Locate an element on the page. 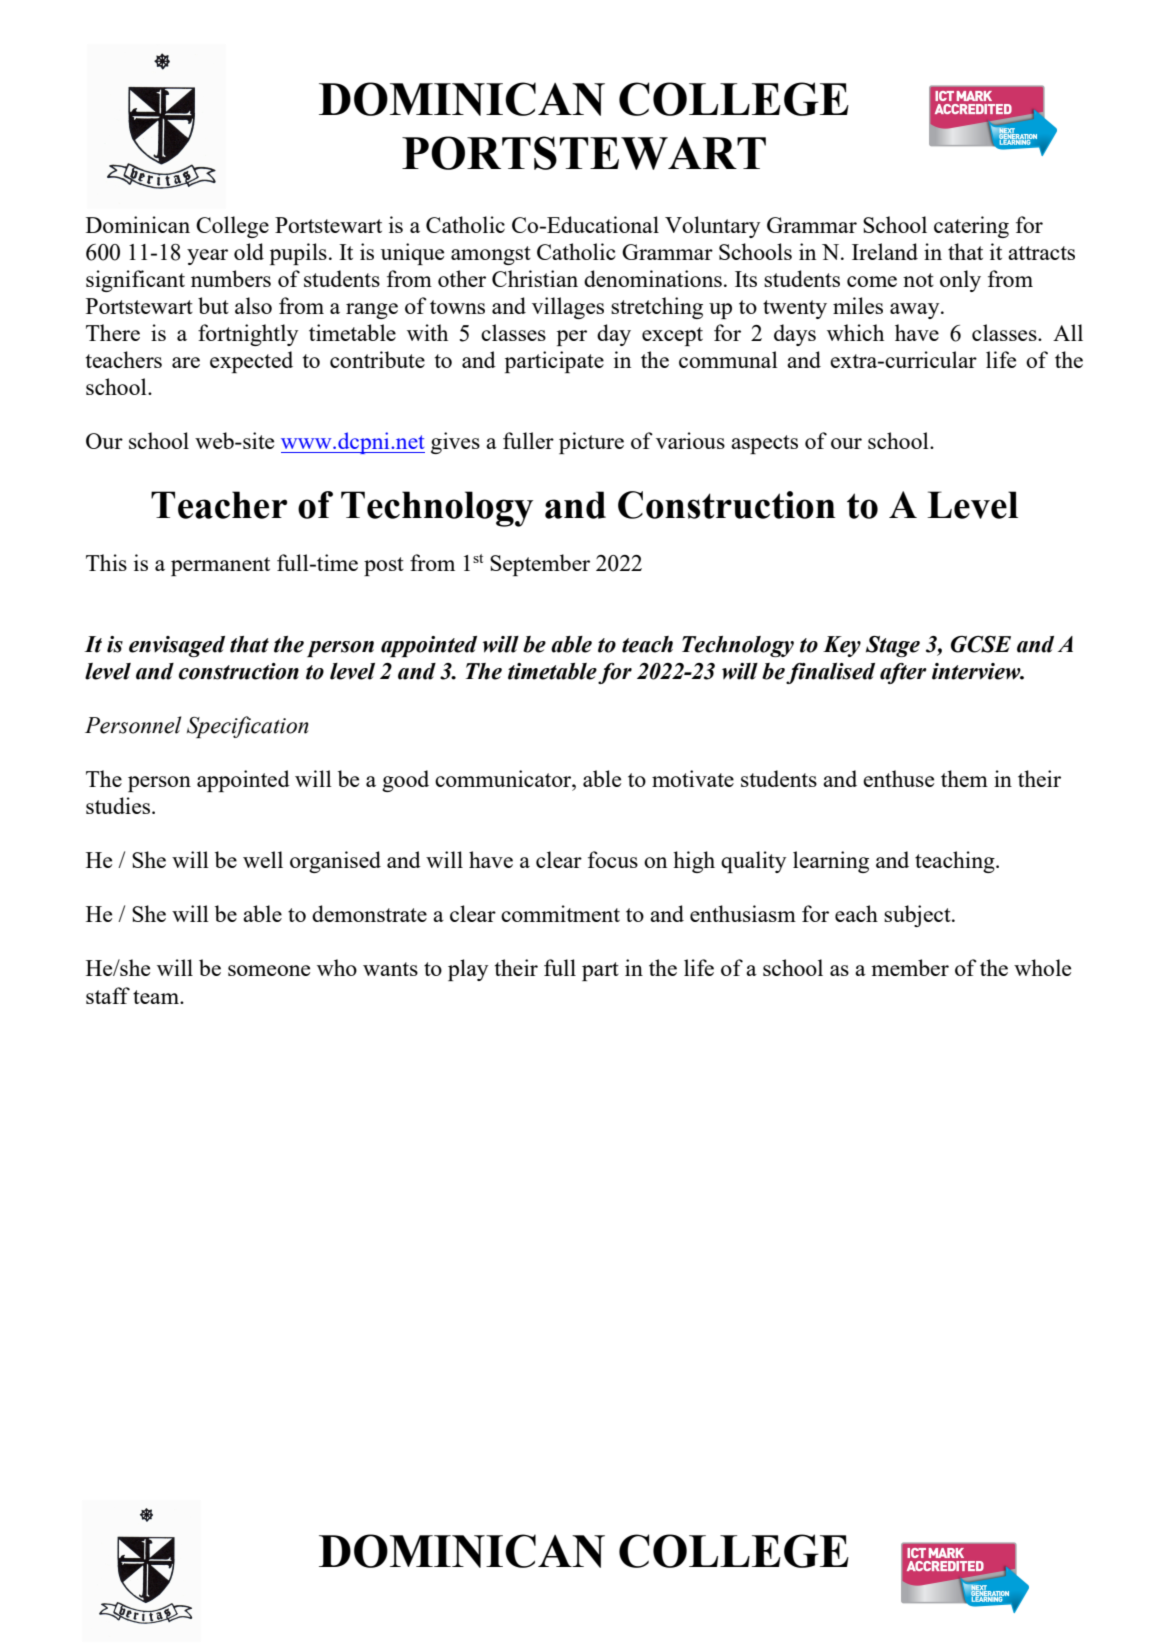 This image has height=1650, width=1167. play is located at coordinates (468, 970).
